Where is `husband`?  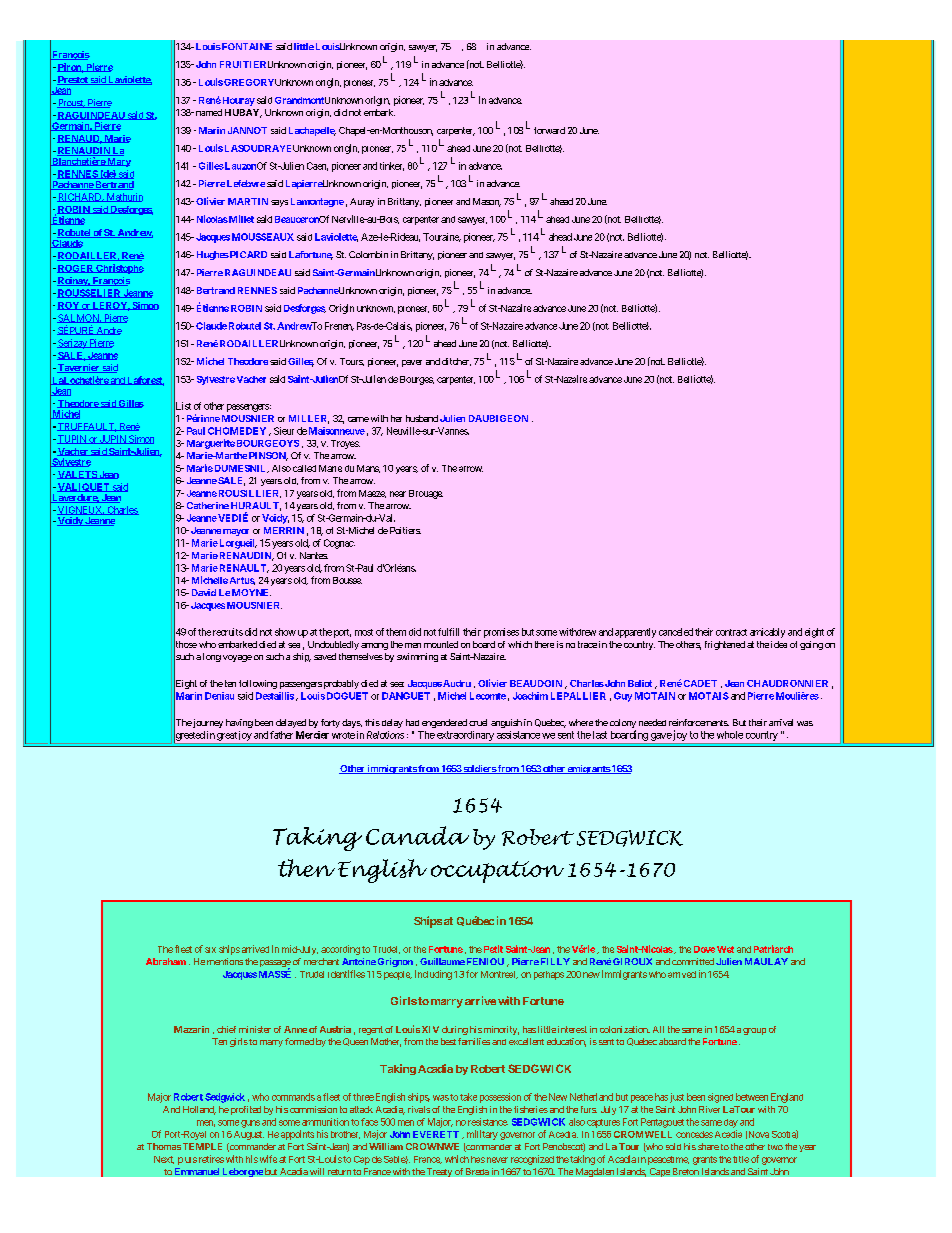
husband is located at coordinates (422, 418).
